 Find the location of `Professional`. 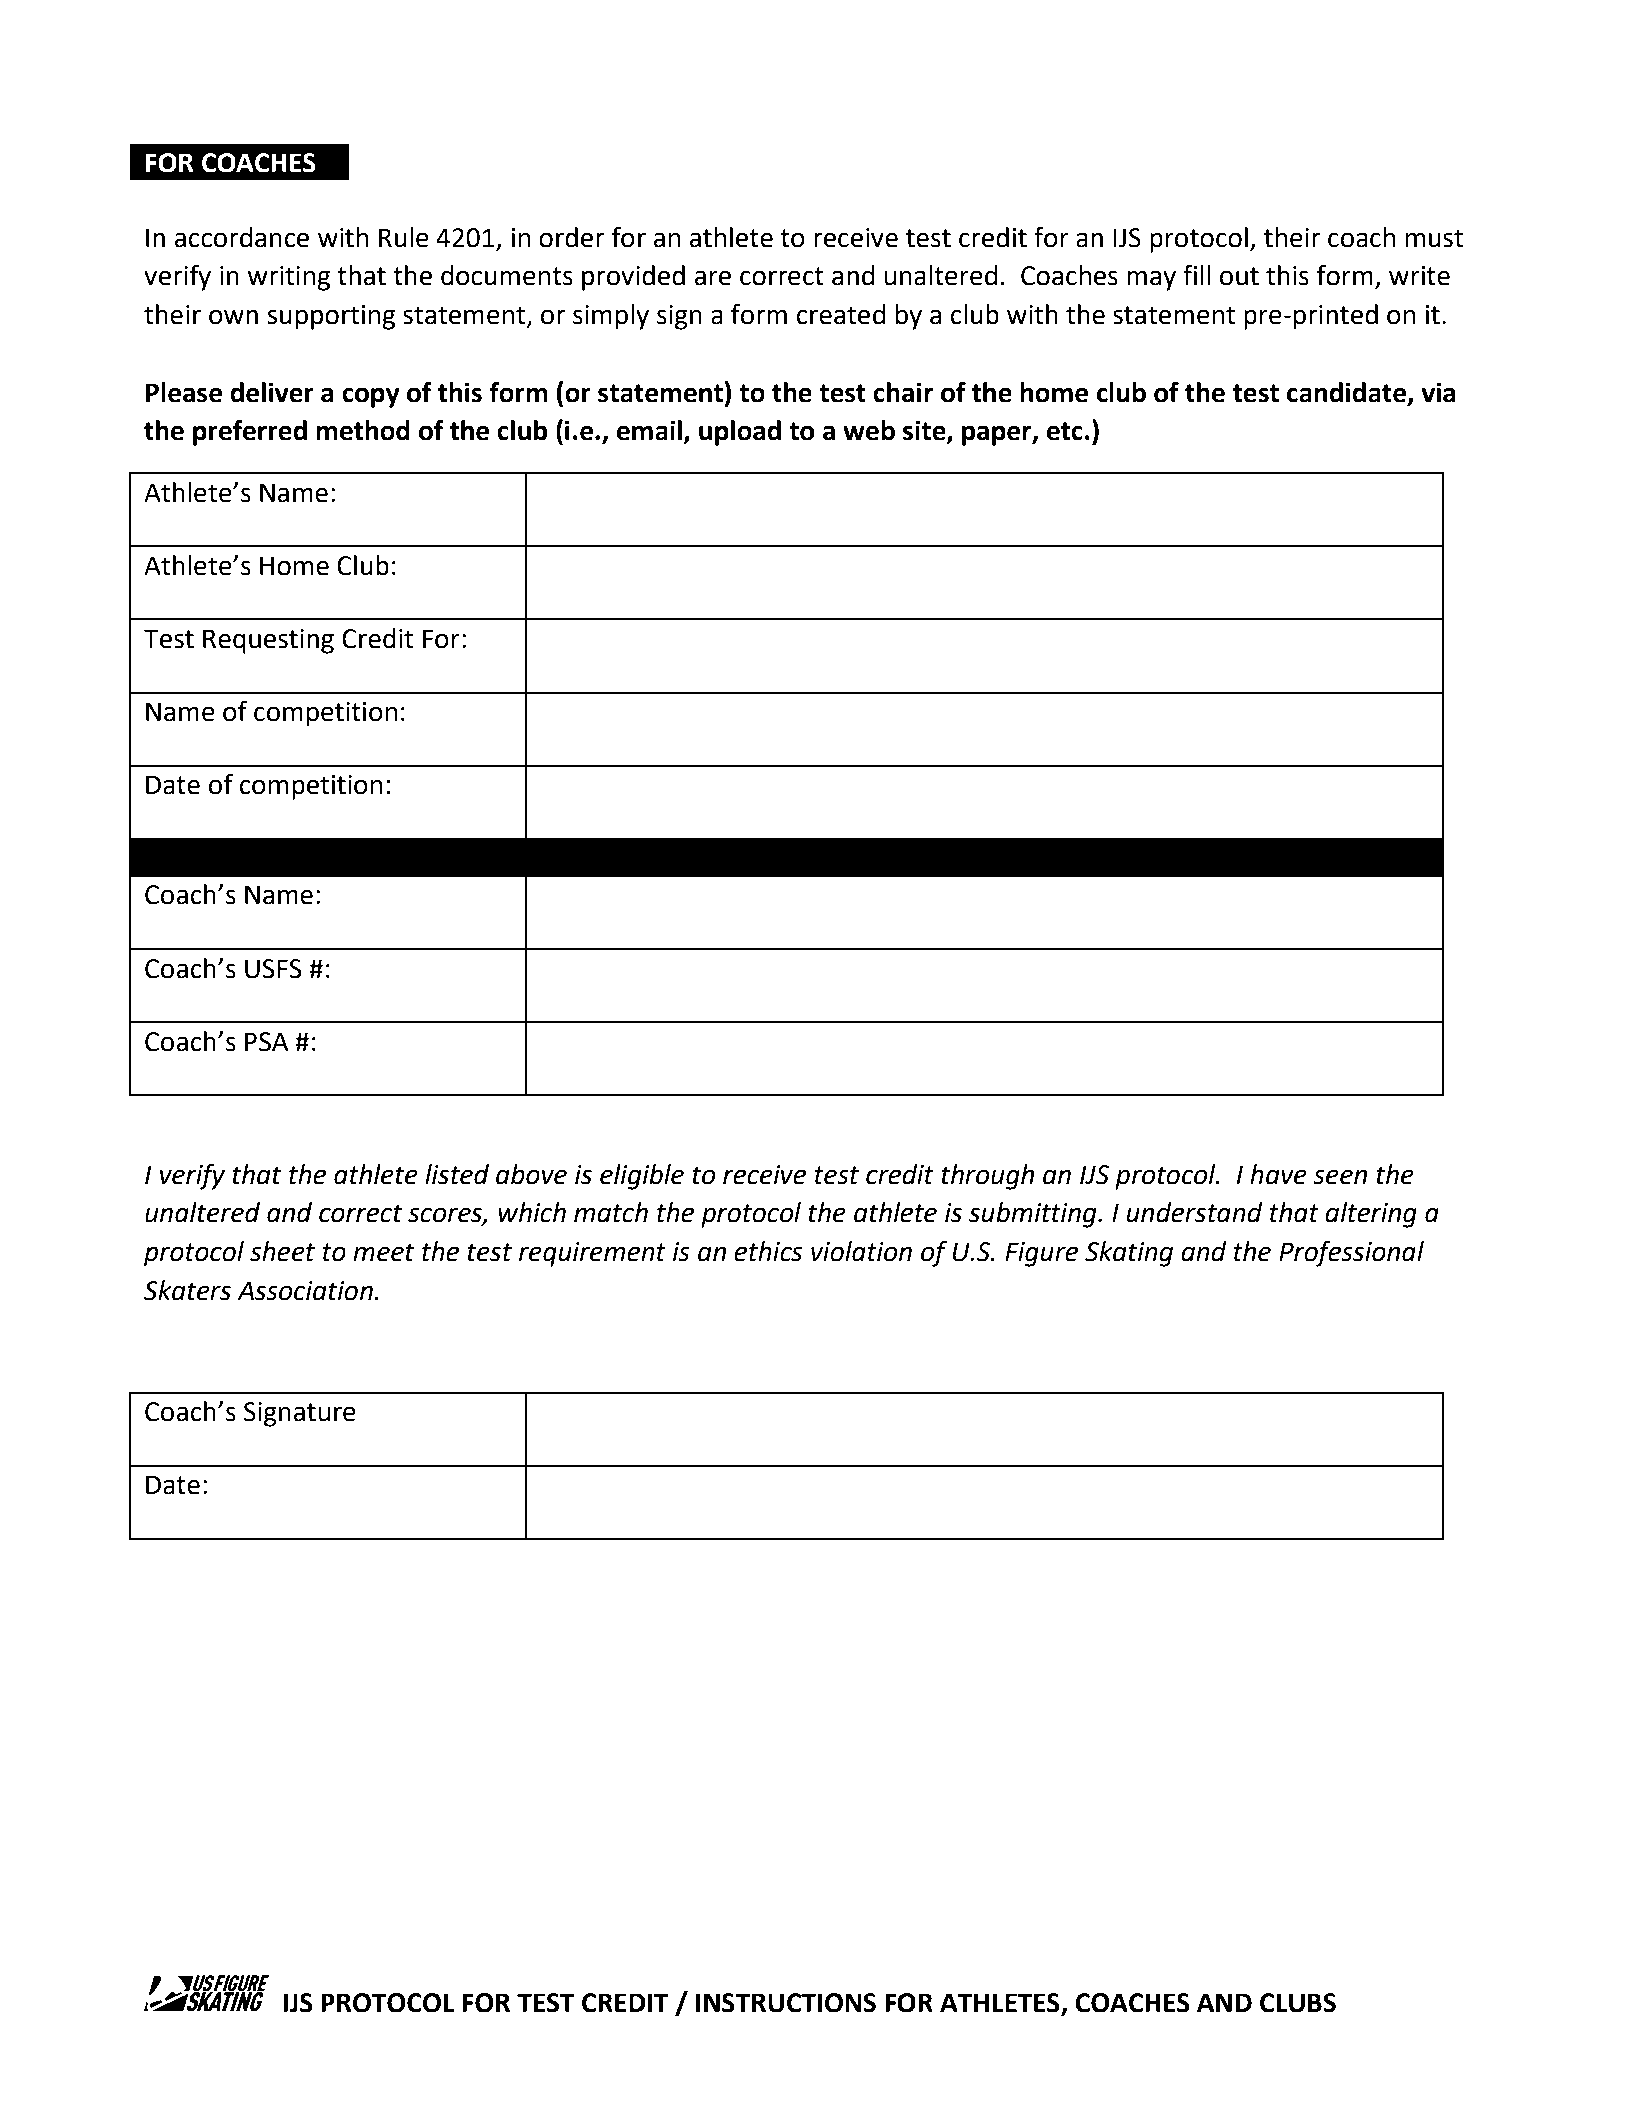

Professional is located at coordinates (1351, 1253).
